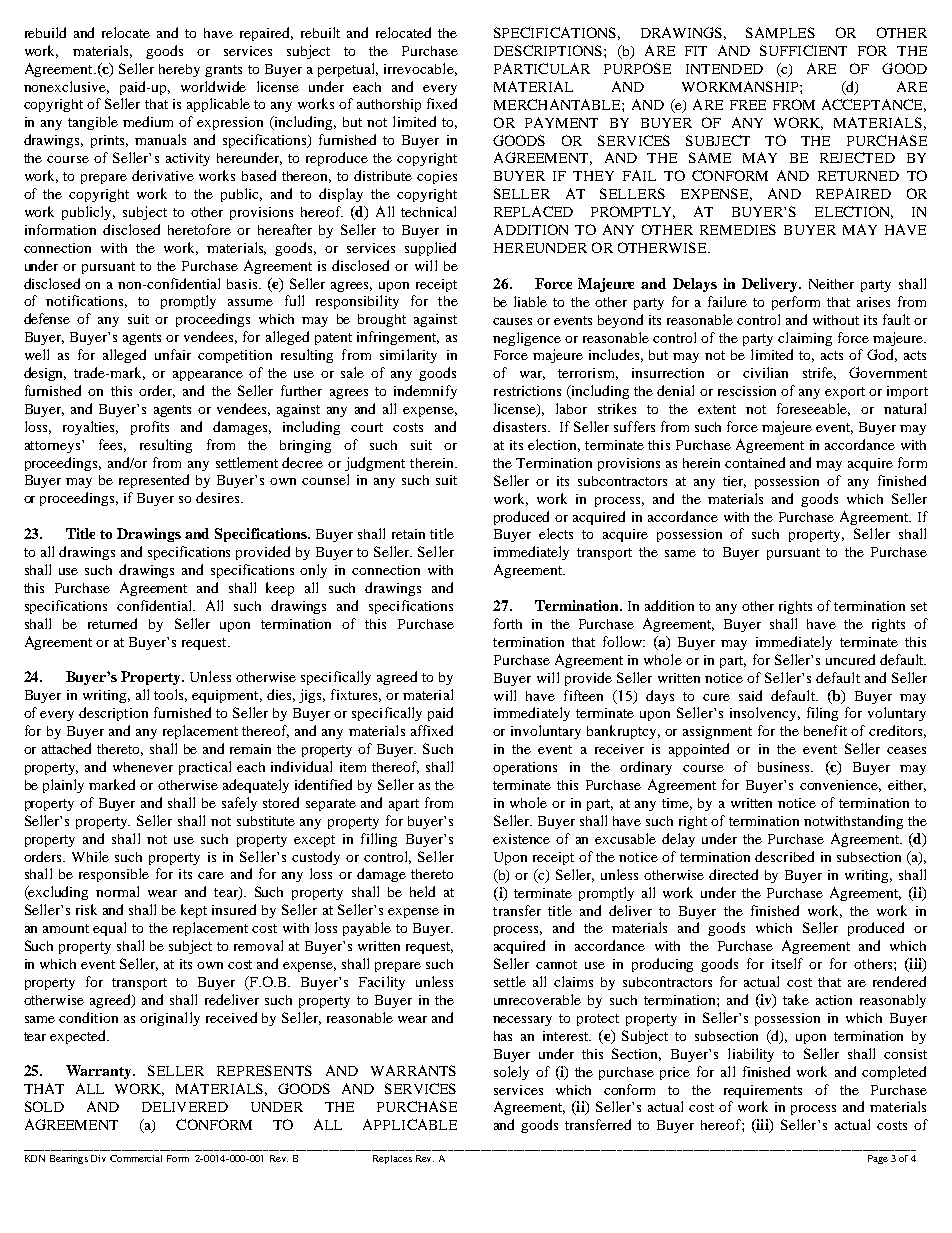 This screenshot has height=1233, width=952. Describe the element at coordinates (109, 929) in the screenshot. I see `equal` at that location.
